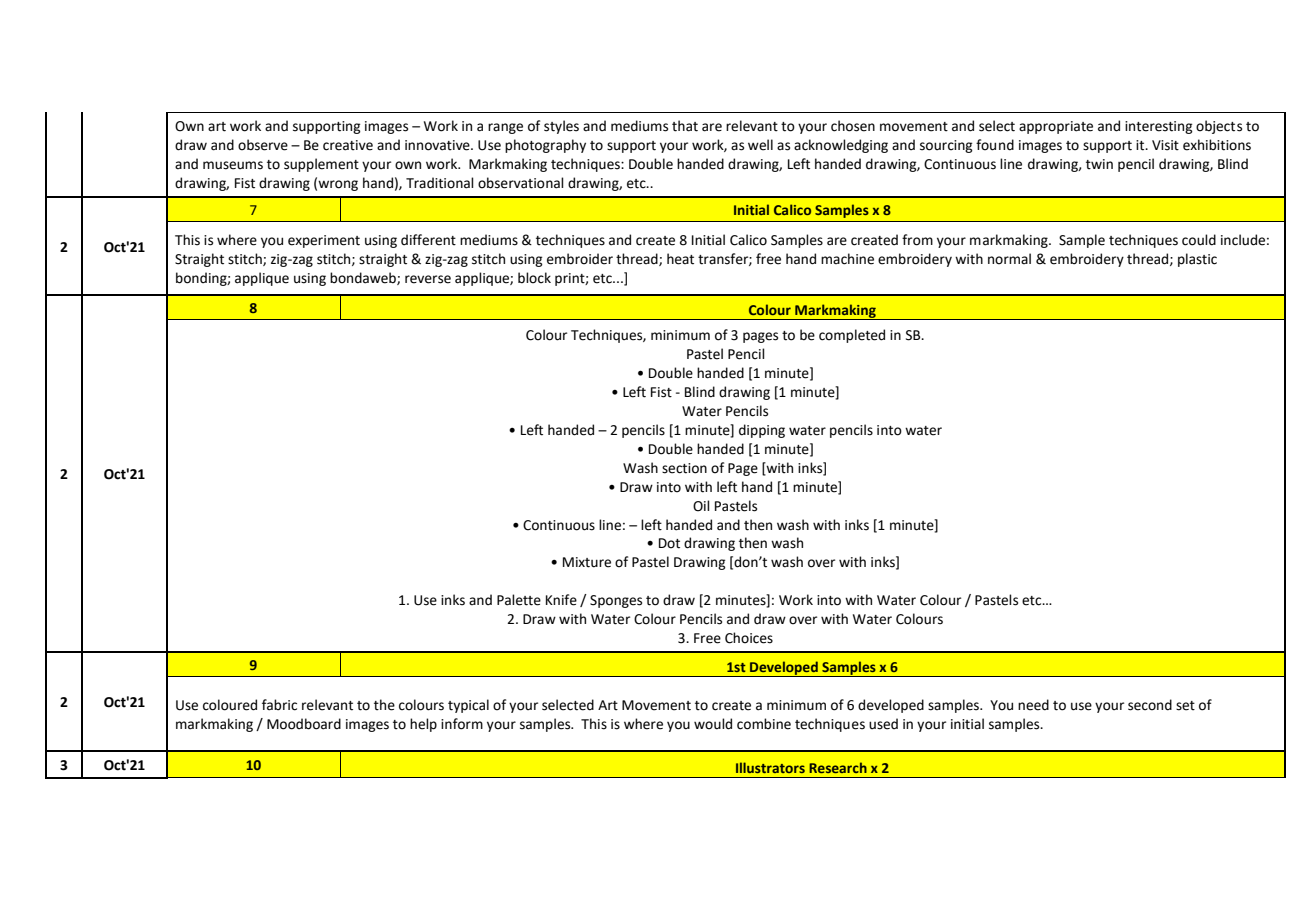 The image size is (1308, 924). I want to click on Oil, so click(701, 506).
